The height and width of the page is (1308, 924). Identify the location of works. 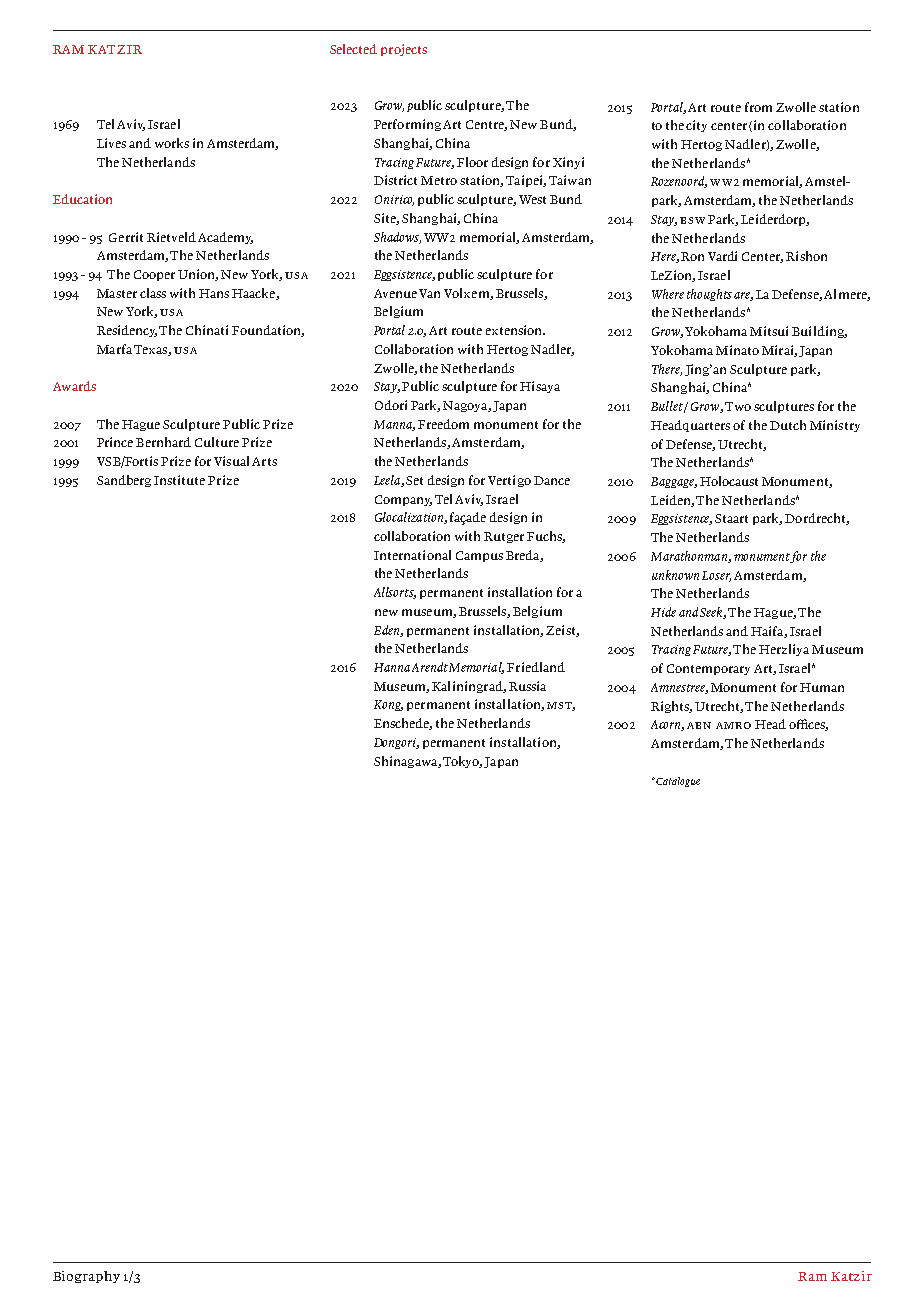
(172, 143).
